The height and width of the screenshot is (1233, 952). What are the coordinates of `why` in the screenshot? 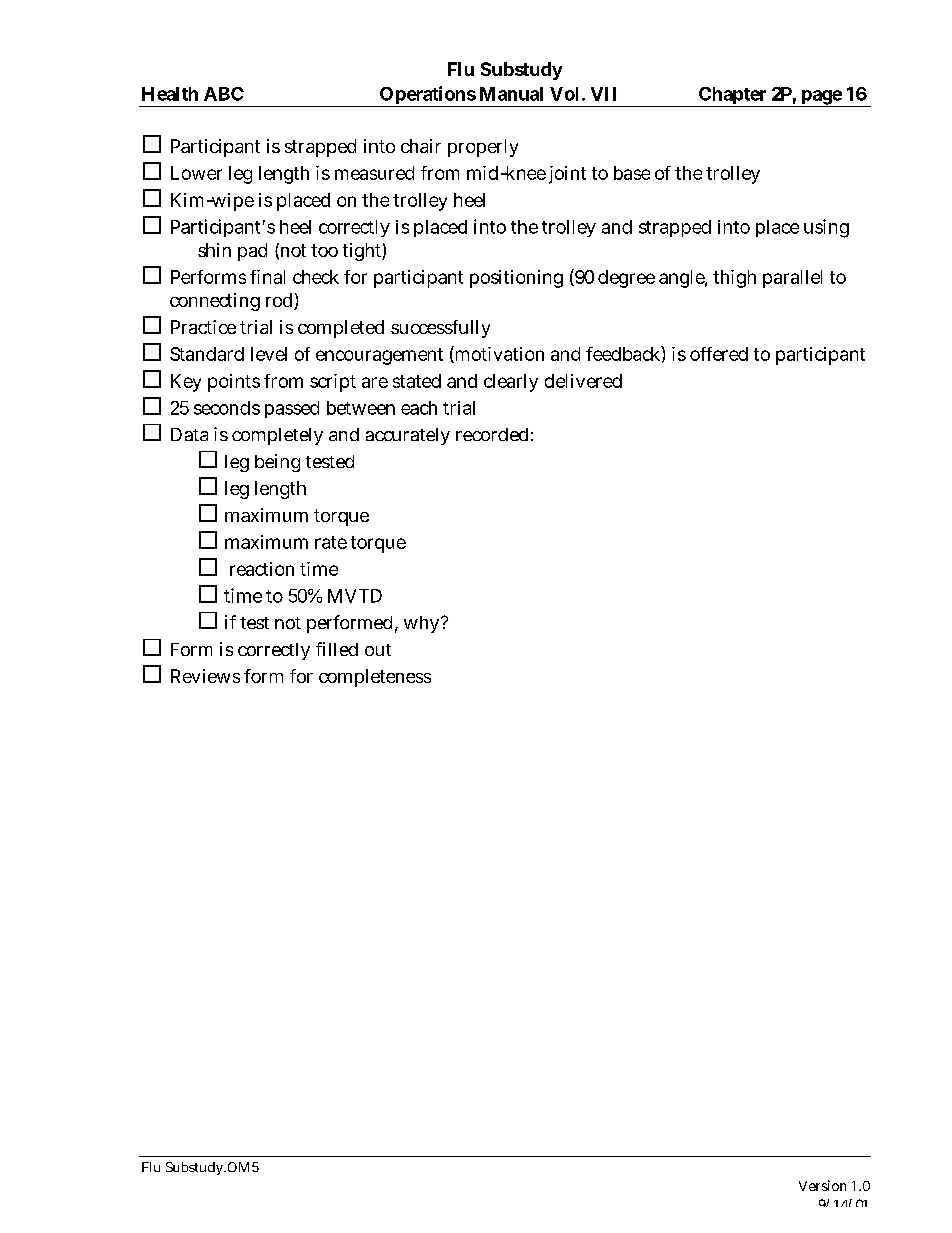 It's located at (423, 624).
